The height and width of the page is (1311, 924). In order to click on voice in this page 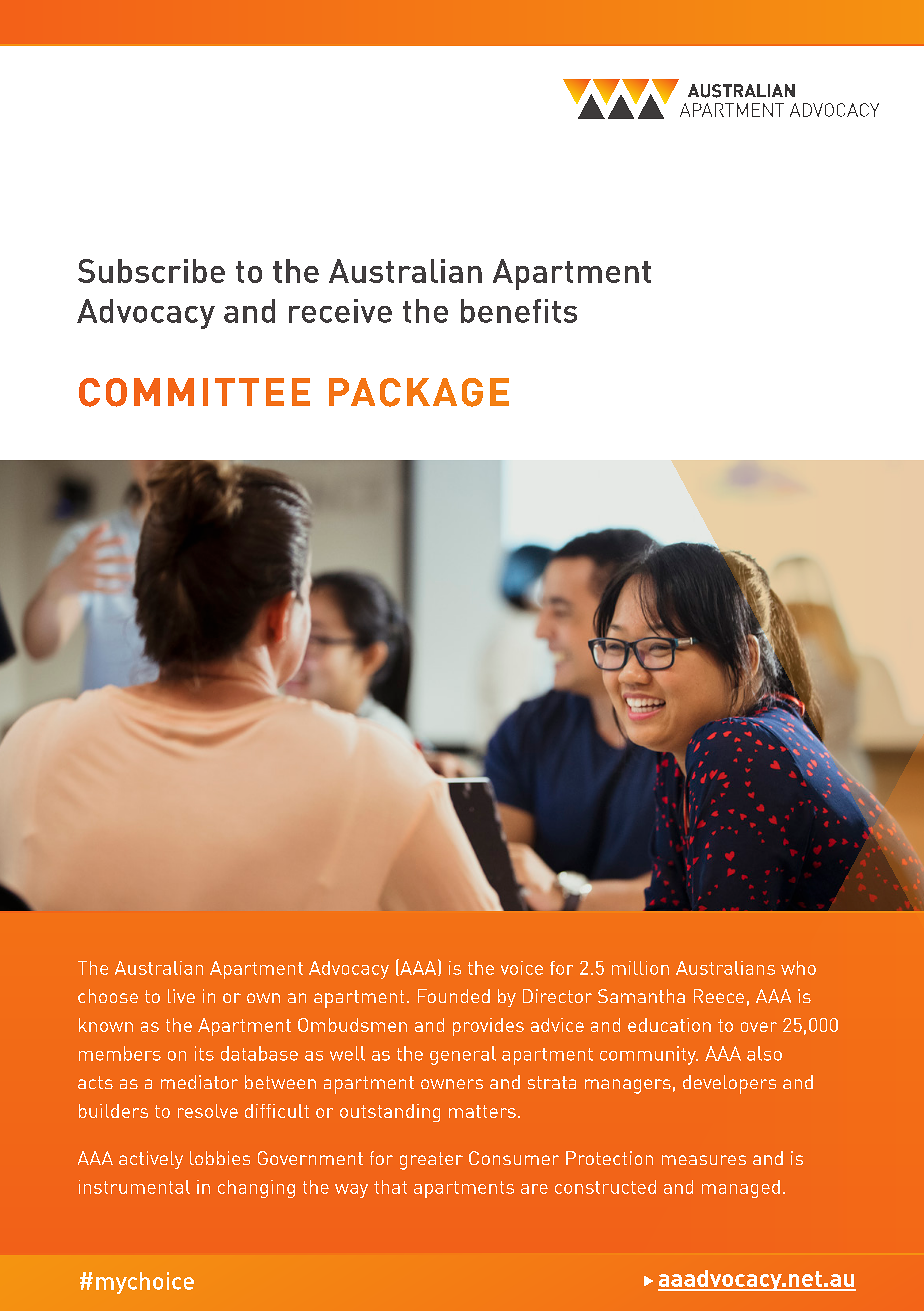, I will do `click(522, 968)`.
